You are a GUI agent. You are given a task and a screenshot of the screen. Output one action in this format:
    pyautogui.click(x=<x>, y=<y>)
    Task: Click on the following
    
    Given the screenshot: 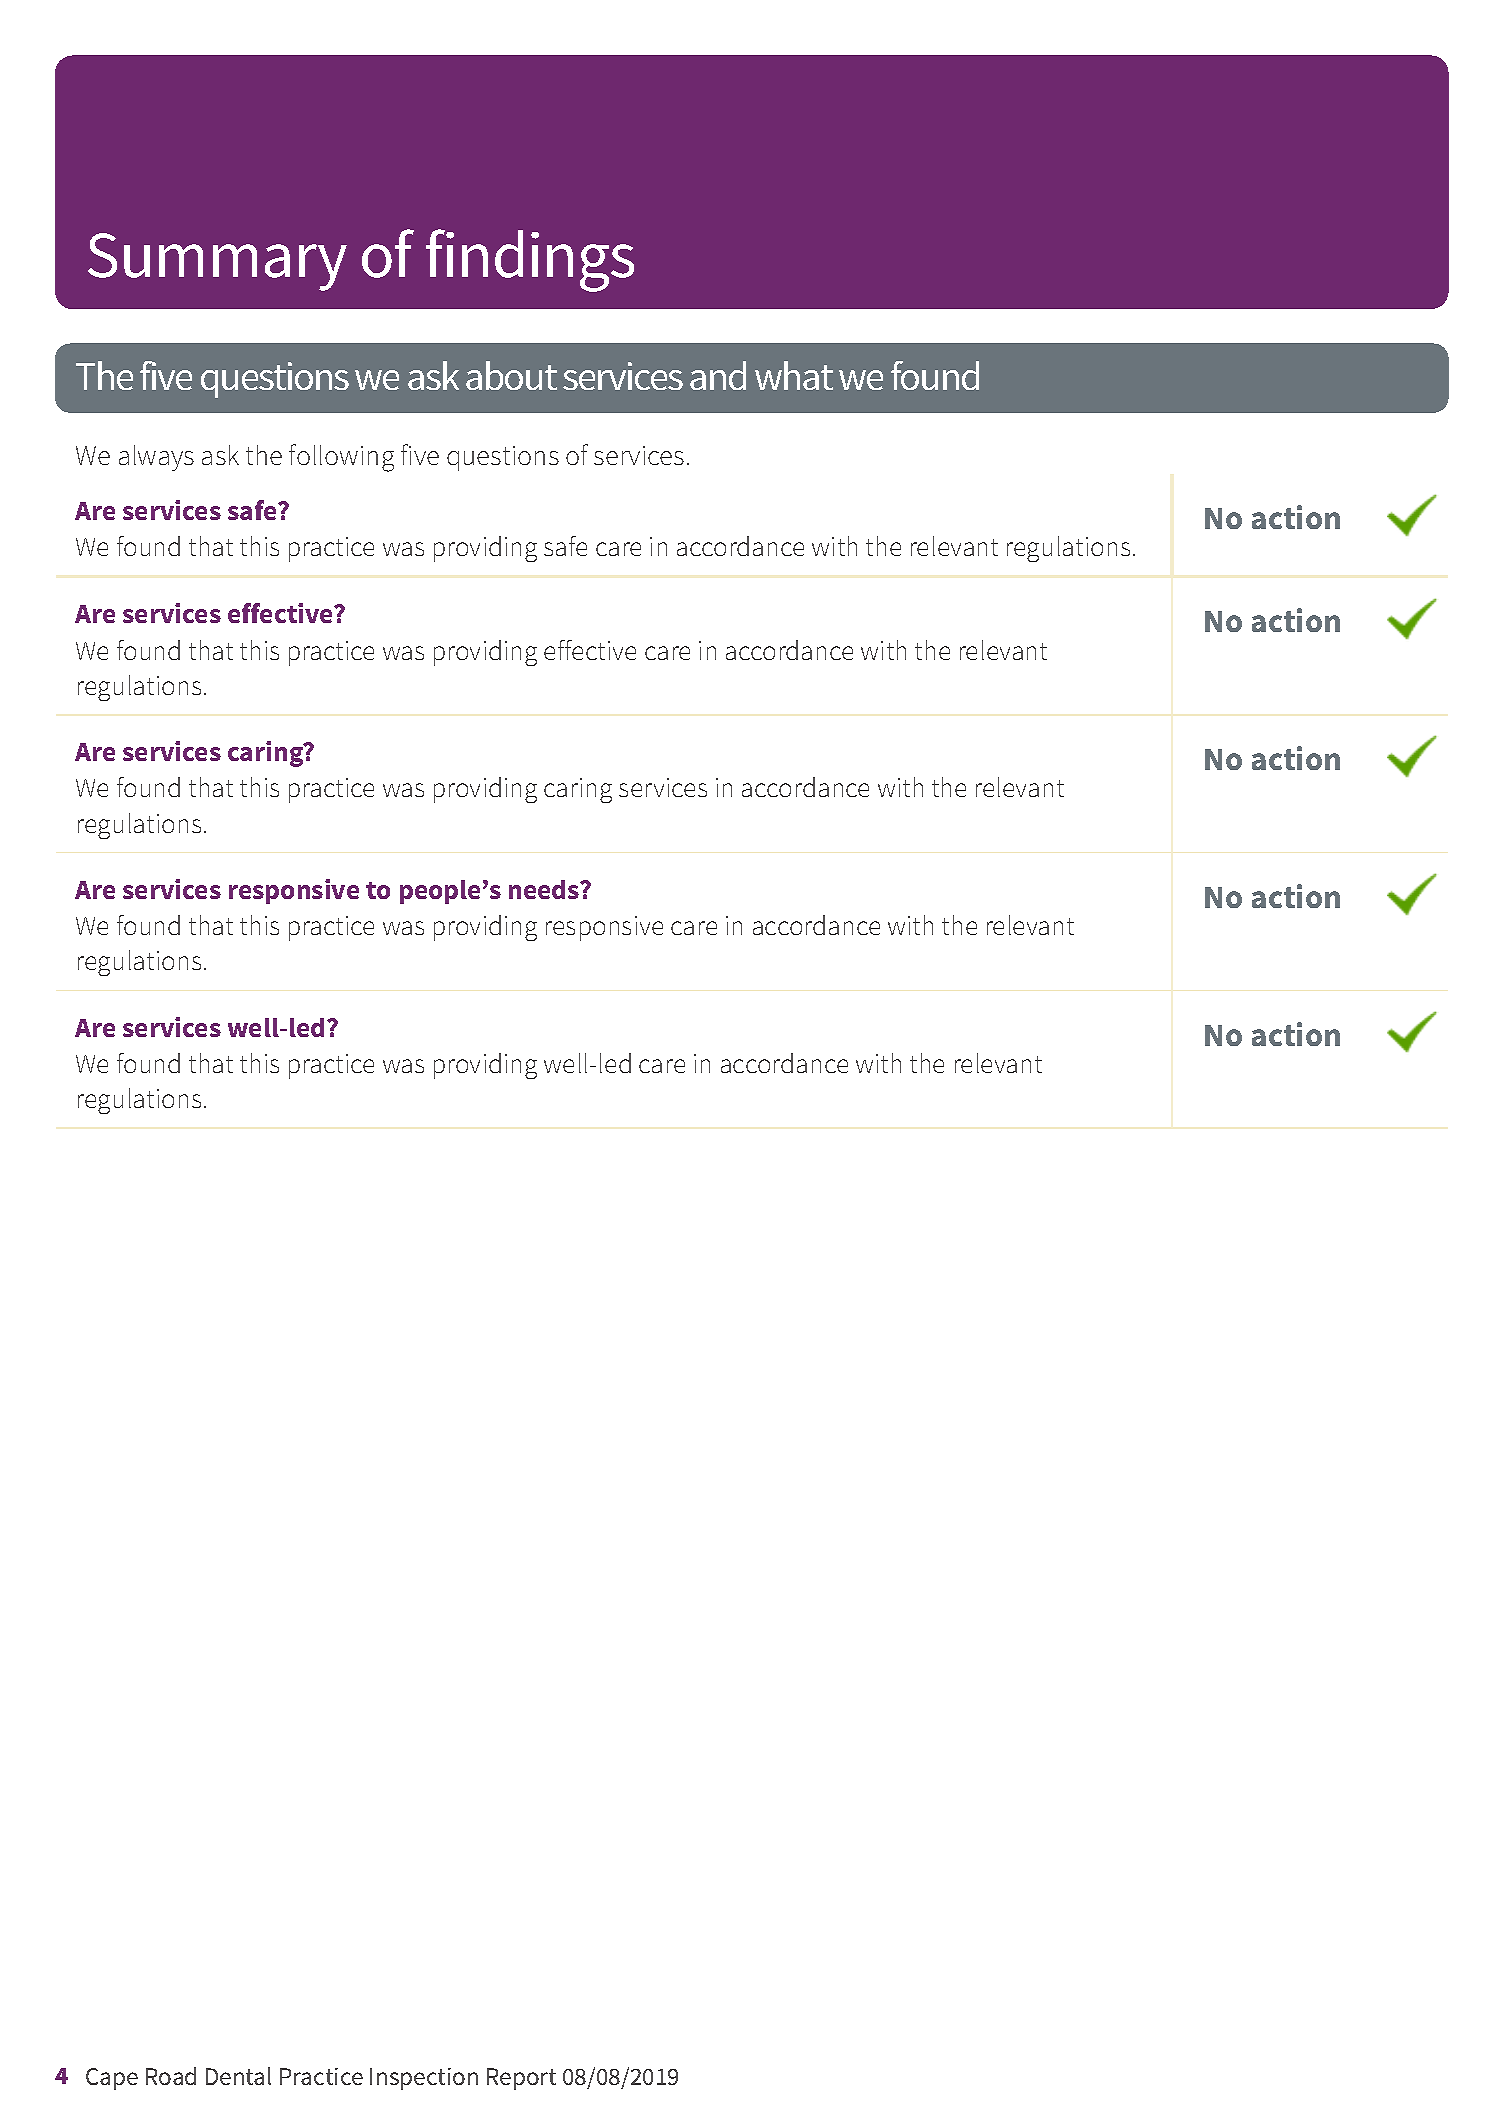 What is the action you would take?
    pyautogui.click(x=341, y=458)
